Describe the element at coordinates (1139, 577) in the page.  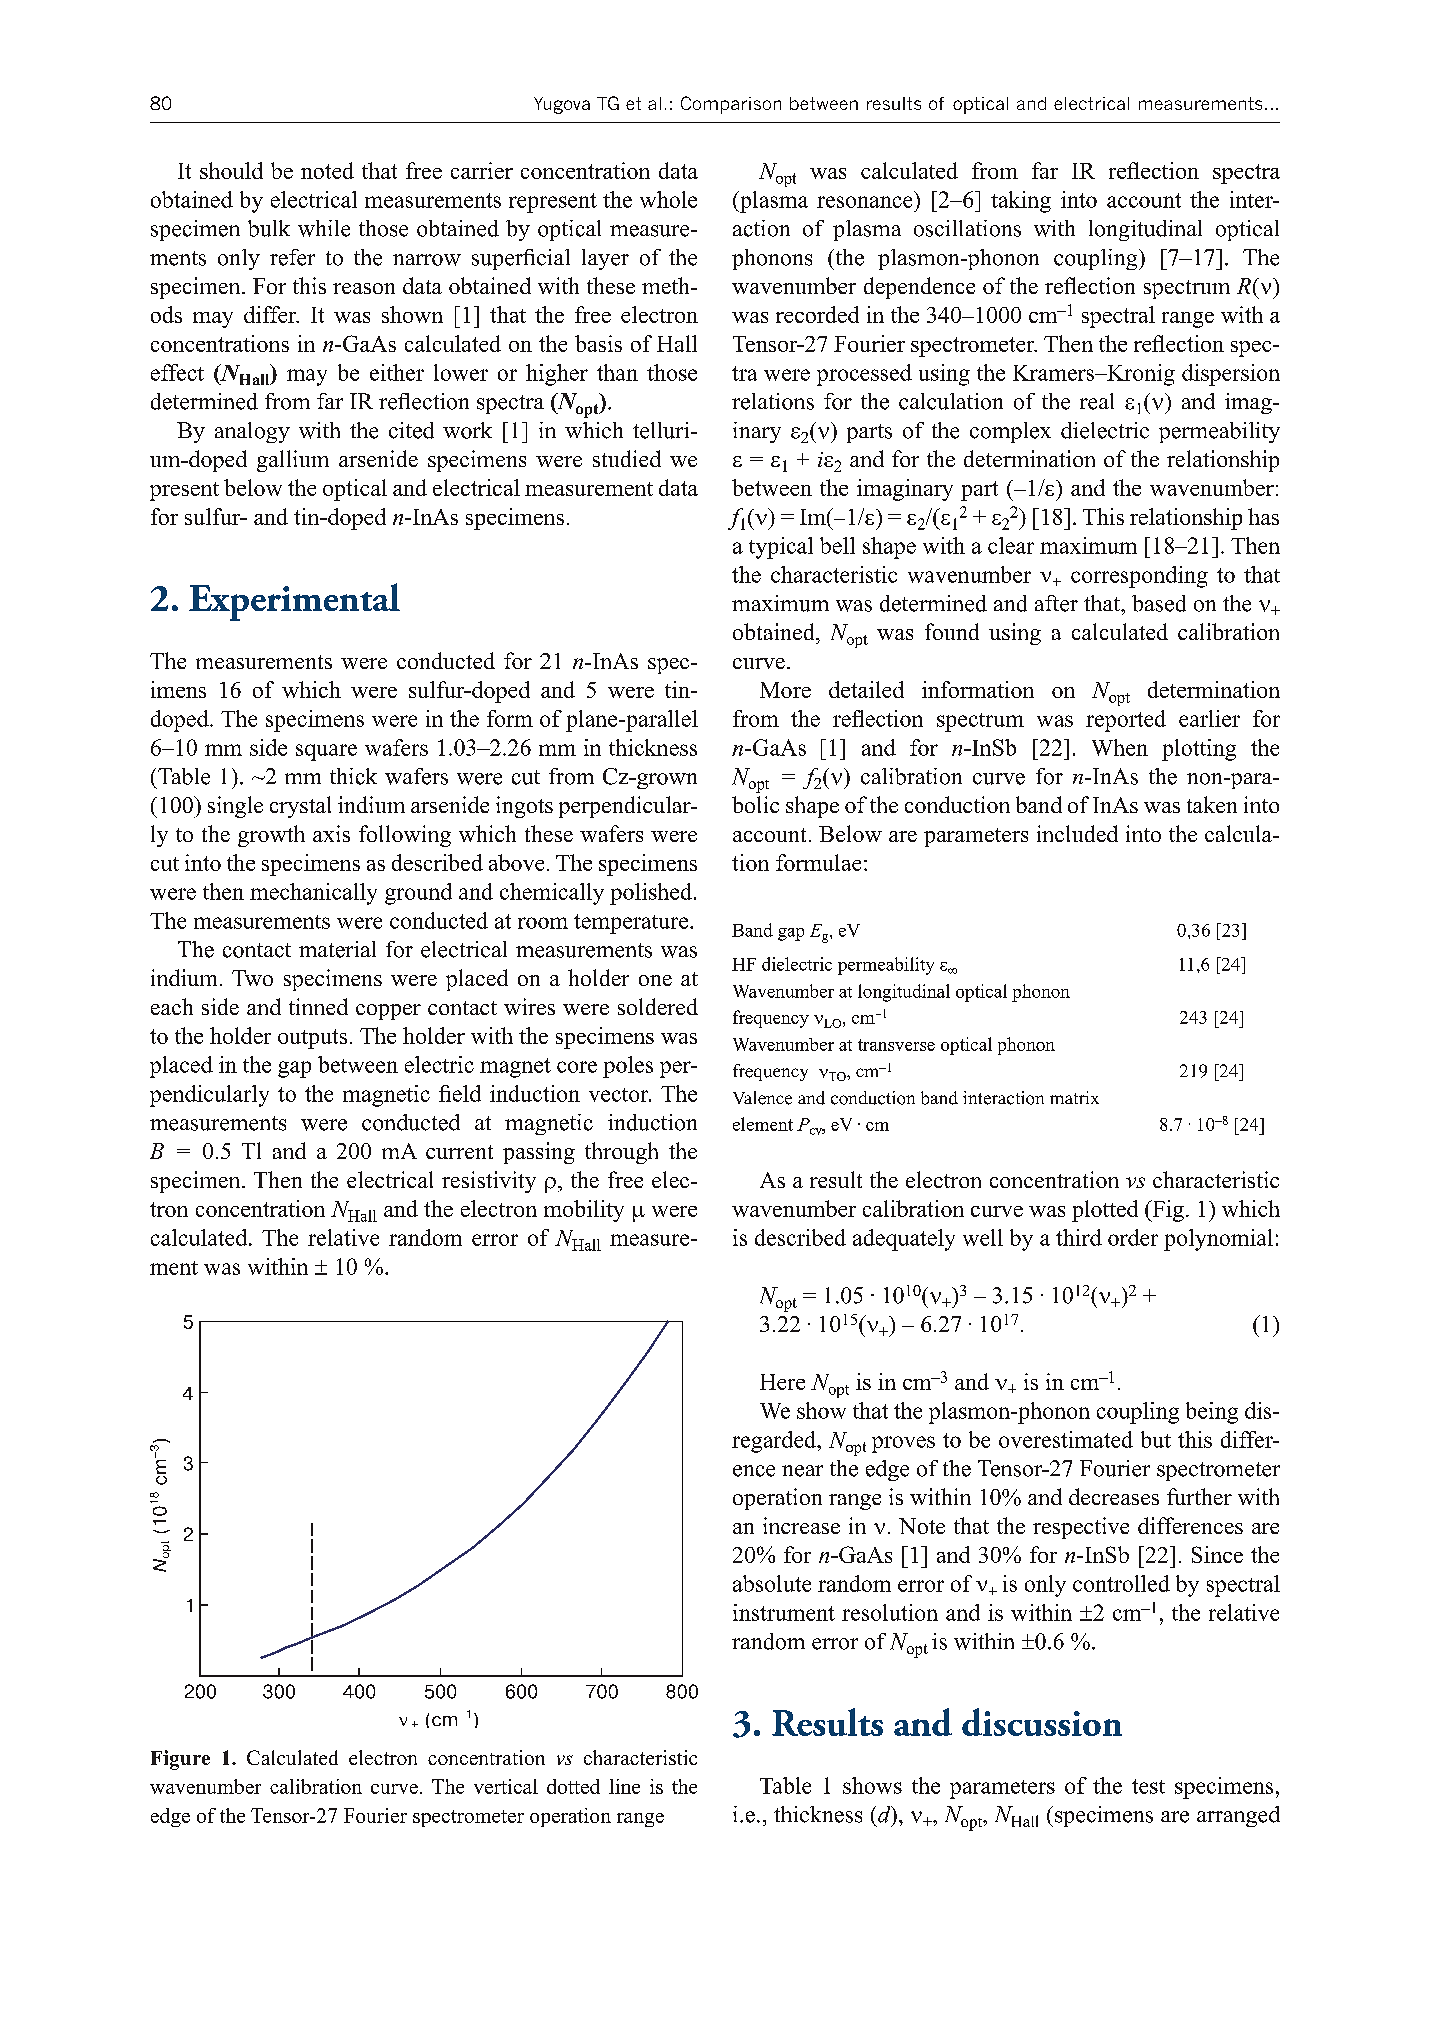
I see `corresponding` at that location.
